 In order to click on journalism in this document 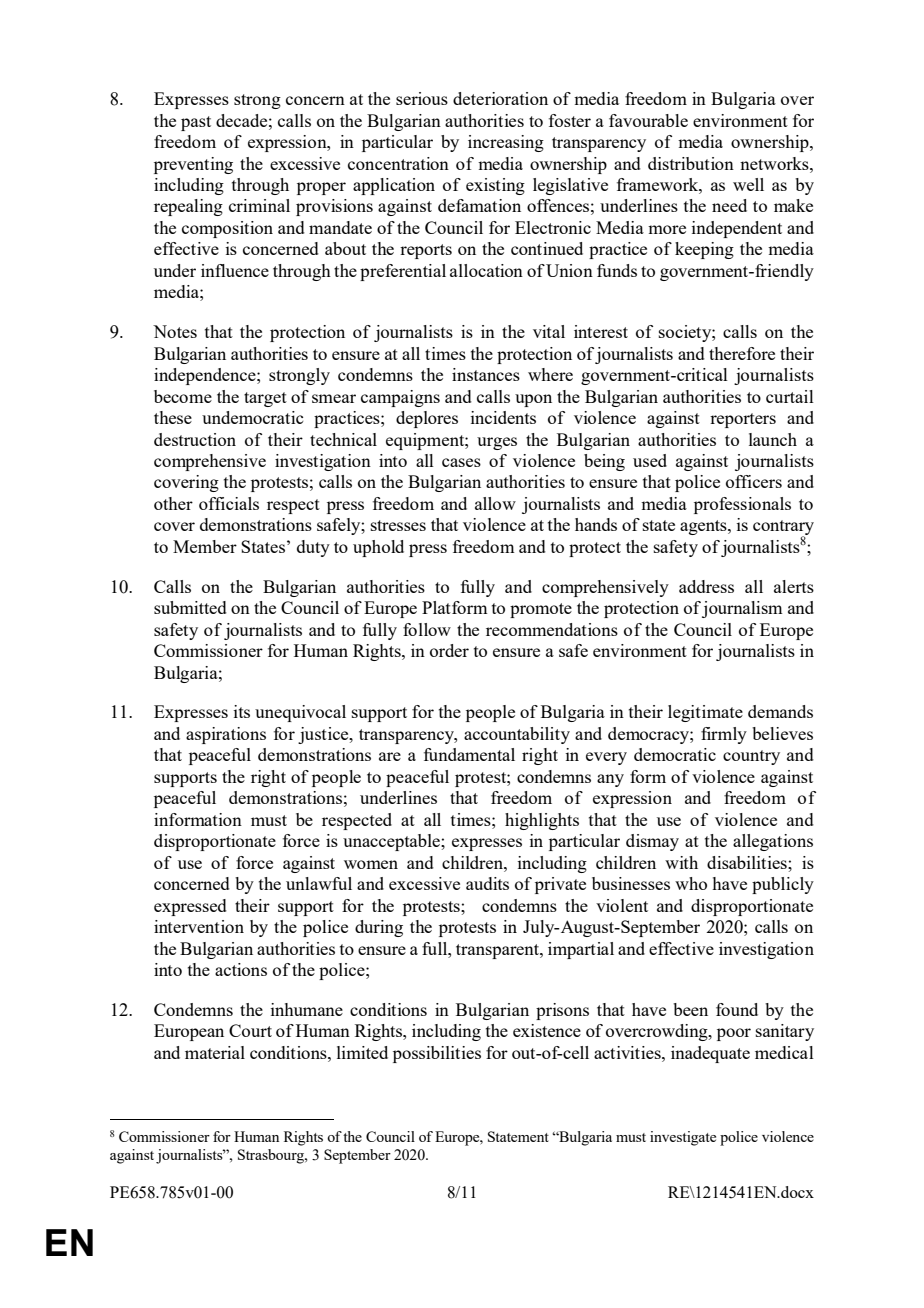, I will do `click(742, 609)`.
